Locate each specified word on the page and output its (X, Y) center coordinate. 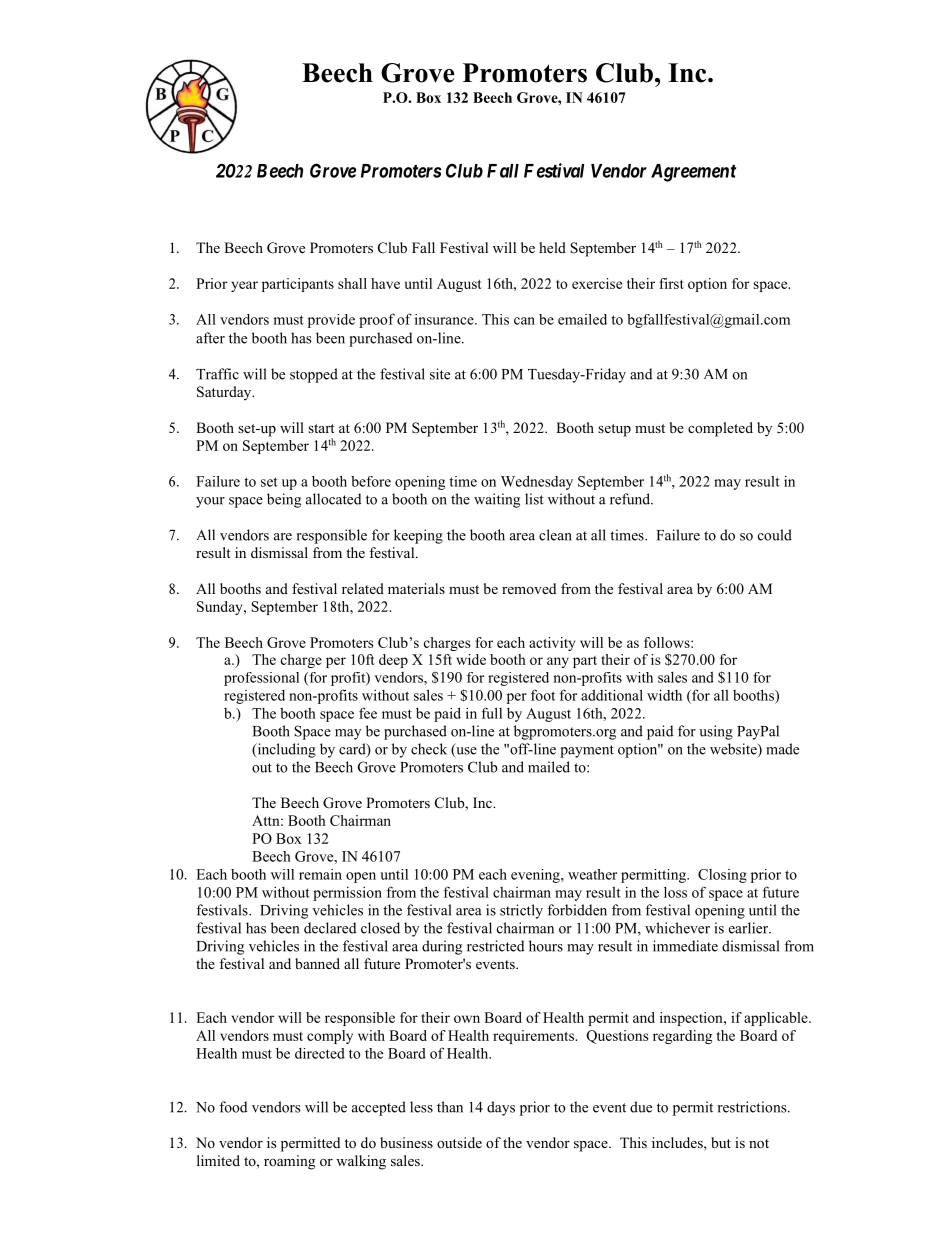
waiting (497, 500)
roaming (289, 1162)
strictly (521, 911)
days (501, 1108)
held (552, 247)
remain (320, 874)
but (721, 1142)
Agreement (693, 173)
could (775, 535)
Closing (722, 876)
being (284, 500)
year (244, 286)
